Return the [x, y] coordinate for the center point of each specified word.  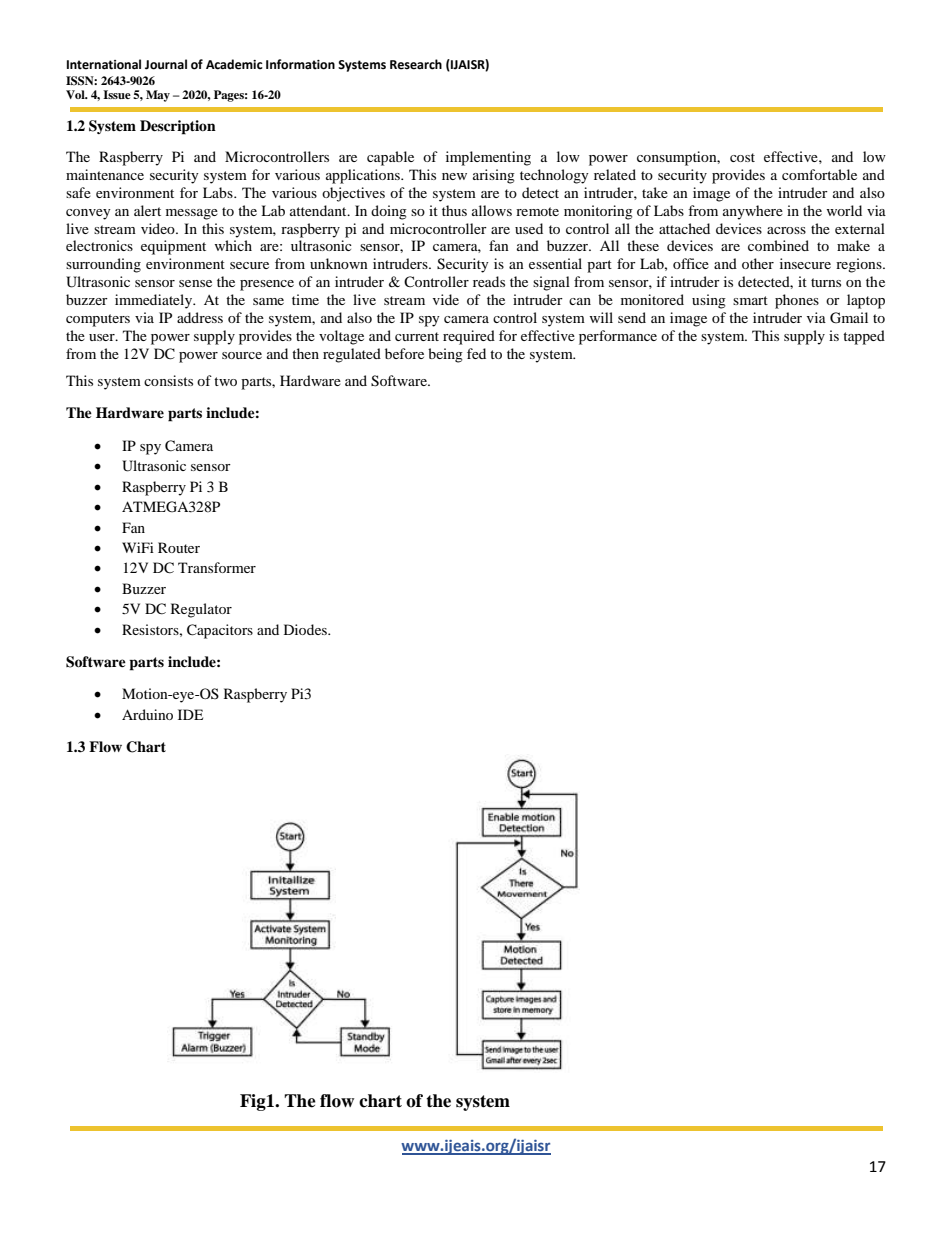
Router [179, 547]
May [158, 96]
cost [742, 157]
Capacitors [220, 631]
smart [750, 300]
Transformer [217, 567]
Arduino [147, 714]
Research [416, 64]
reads [489, 281]
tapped [864, 337]
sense [195, 283]
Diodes [306, 629]
